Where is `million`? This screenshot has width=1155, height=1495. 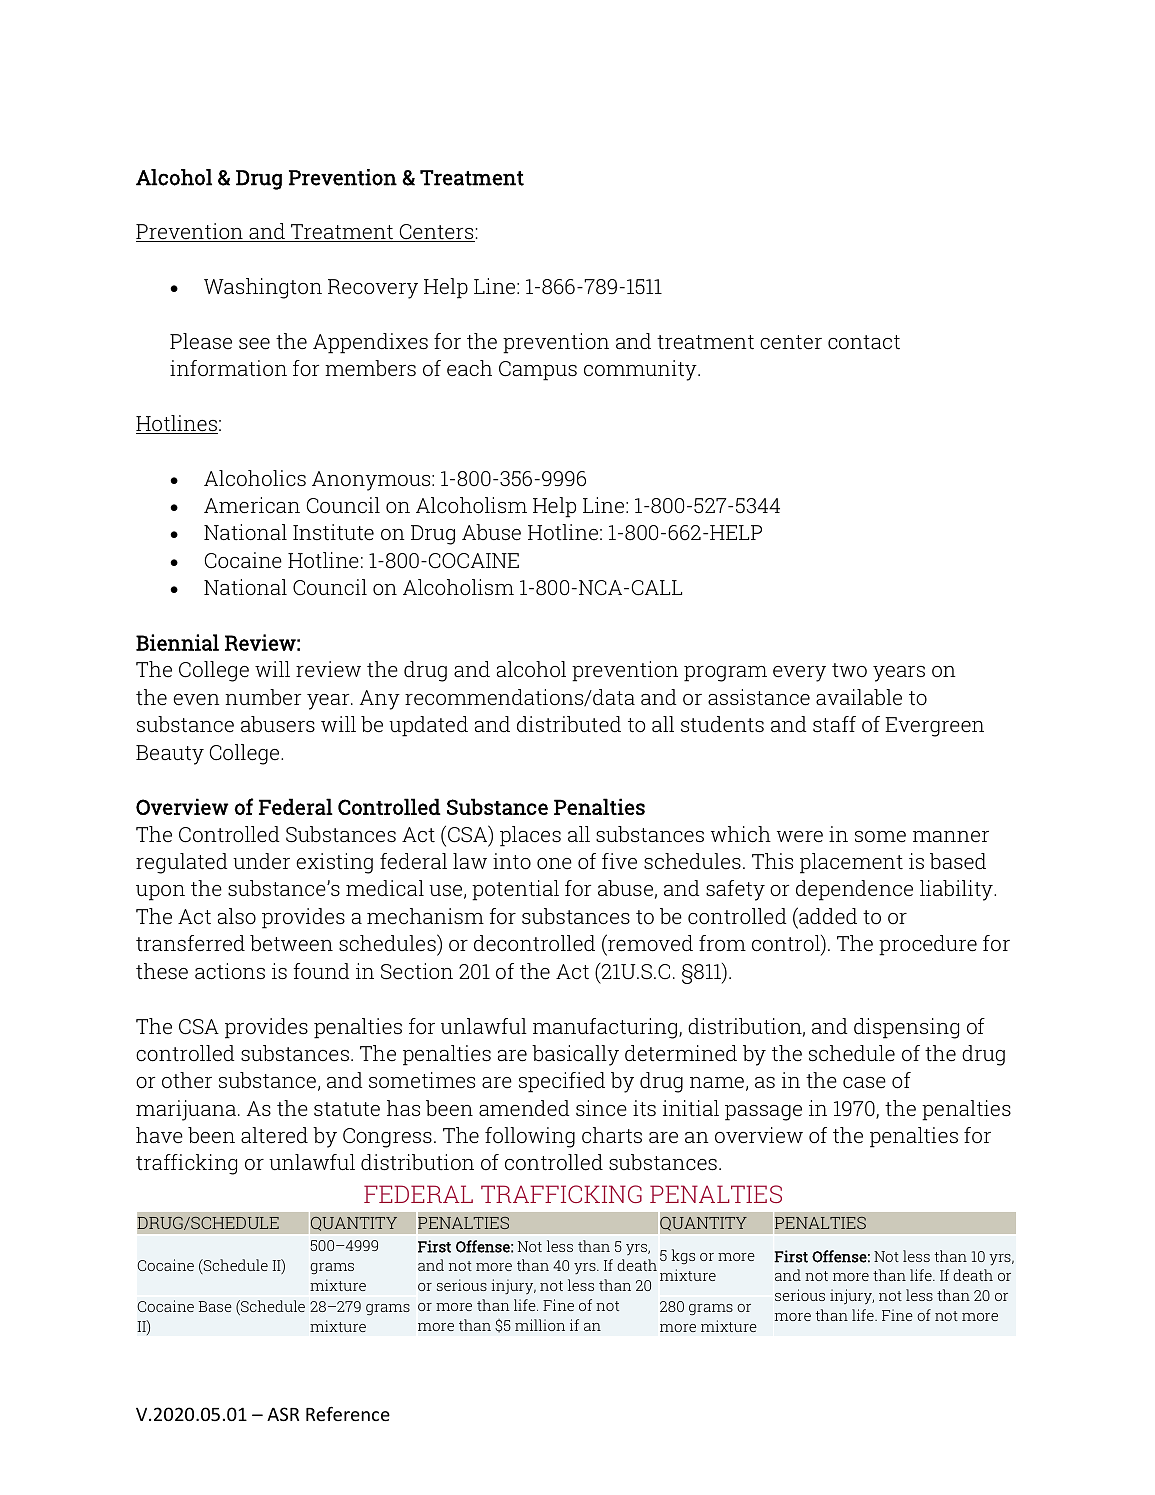
million is located at coordinates (540, 1325).
